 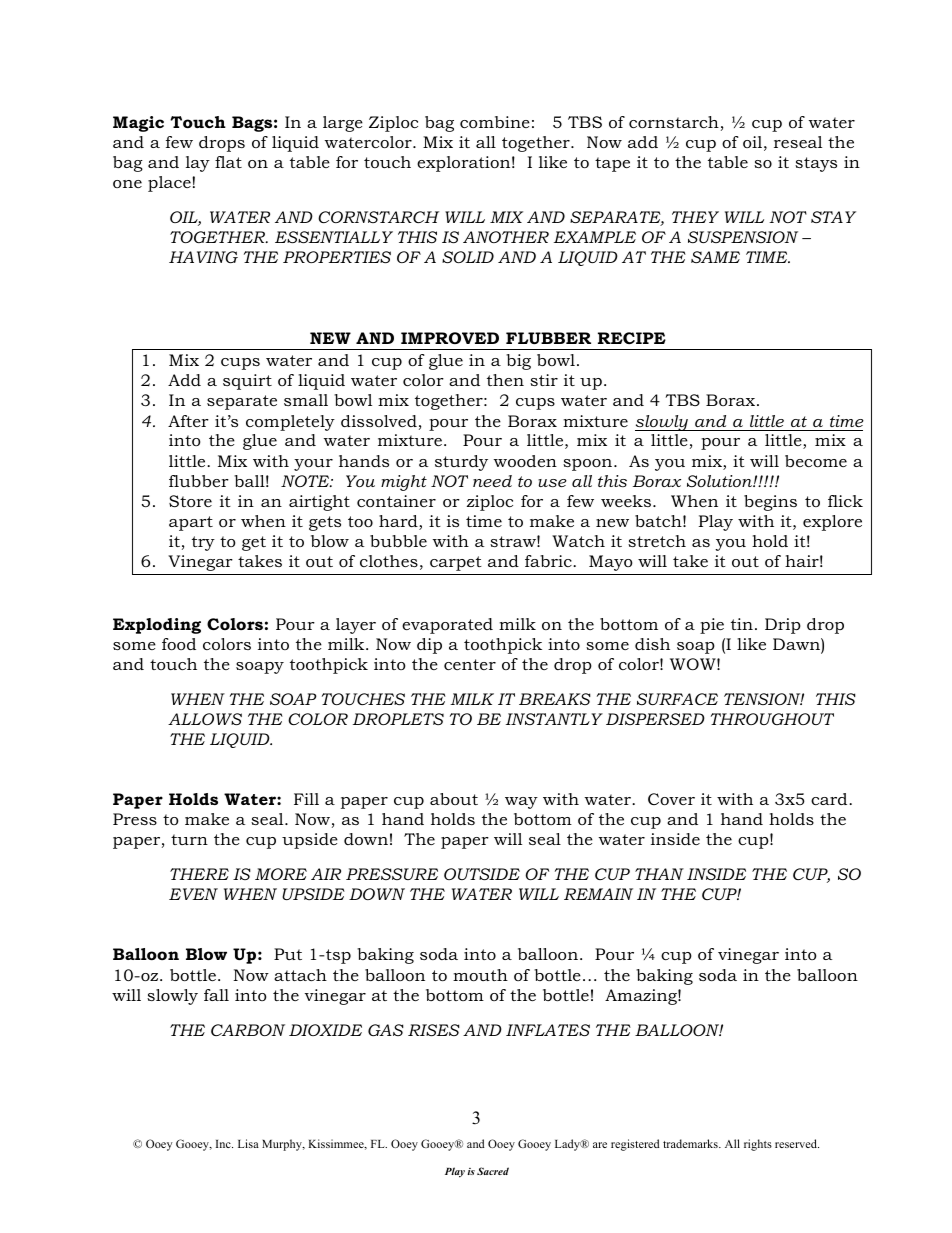 What do you see at coordinates (170, 184) in the screenshot?
I see `place` at bounding box center [170, 184].
